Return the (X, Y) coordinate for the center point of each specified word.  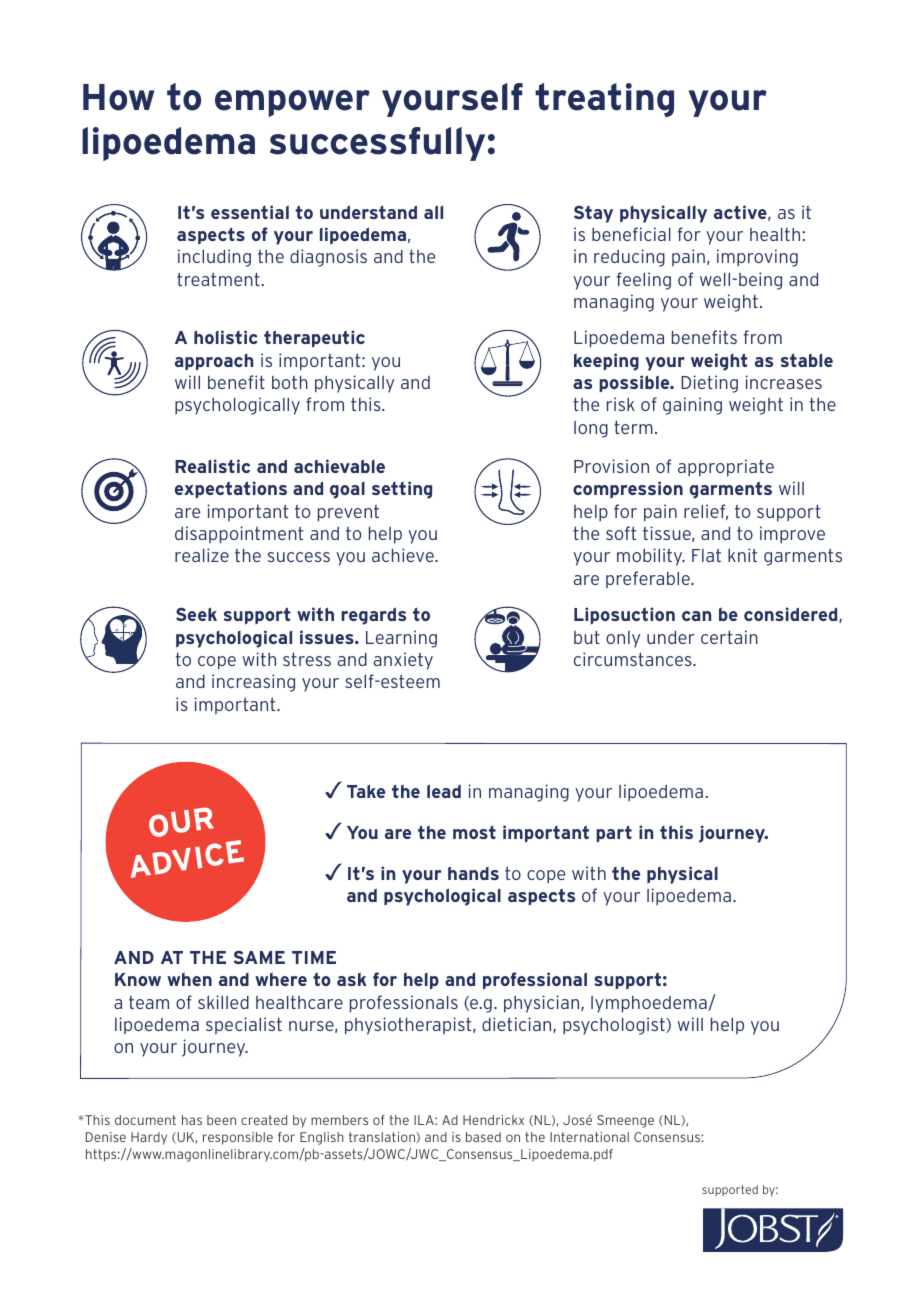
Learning (401, 639)
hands (473, 873)
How (118, 97)
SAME (259, 957)
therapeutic (314, 339)
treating (604, 100)
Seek (196, 614)
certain (729, 637)
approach (214, 362)
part (614, 833)
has (192, 1120)
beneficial (631, 234)
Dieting (709, 384)
